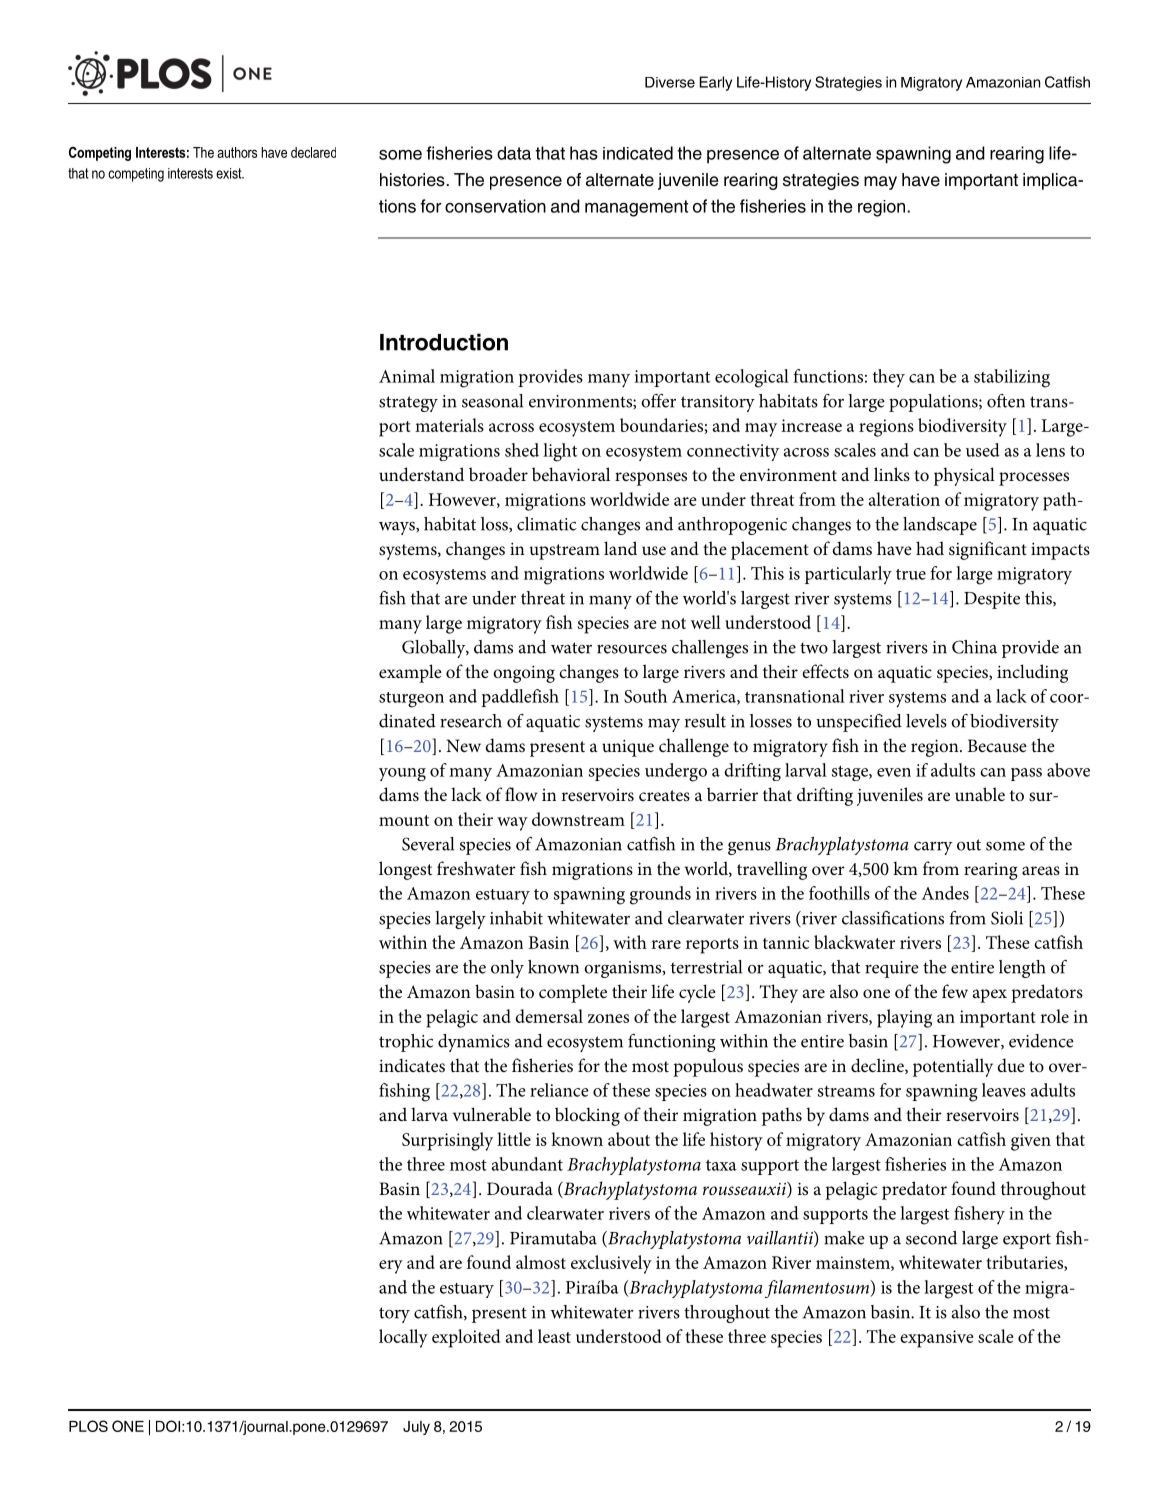 The width and height of the screenshot is (1159, 1500). What do you see at coordinates (406, 1043) in the screenshot?
I see `trophic` at bounding box center [406, 1043].
